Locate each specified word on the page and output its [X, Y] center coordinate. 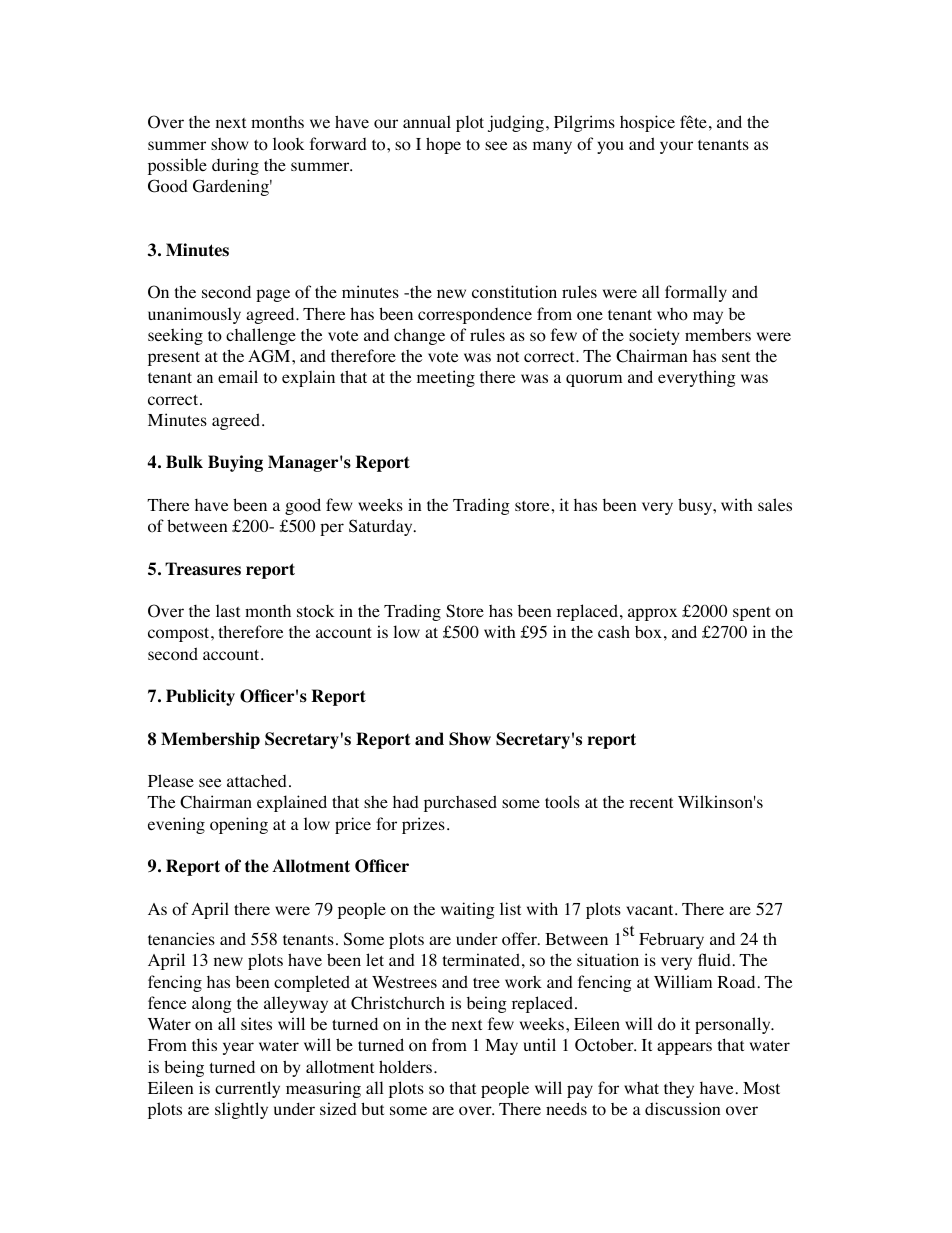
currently [247, 1089]
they [679, 1090]
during [235, 166]
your [676, 147]
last [228, 610]
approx [652, 614]
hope [443, 145]
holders [405, 1067]
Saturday [382, 527]
